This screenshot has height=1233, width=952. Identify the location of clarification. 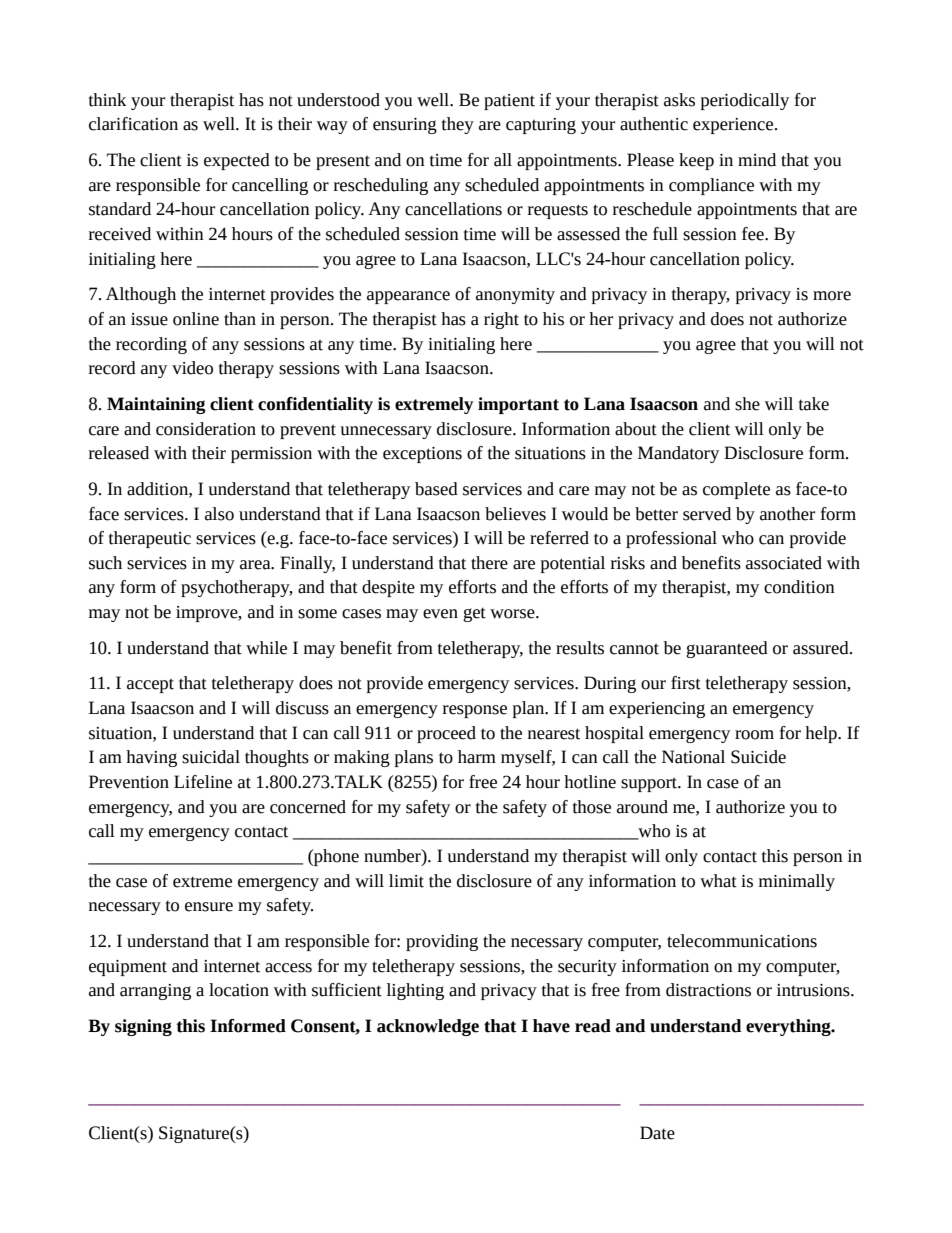
(133, 124).
